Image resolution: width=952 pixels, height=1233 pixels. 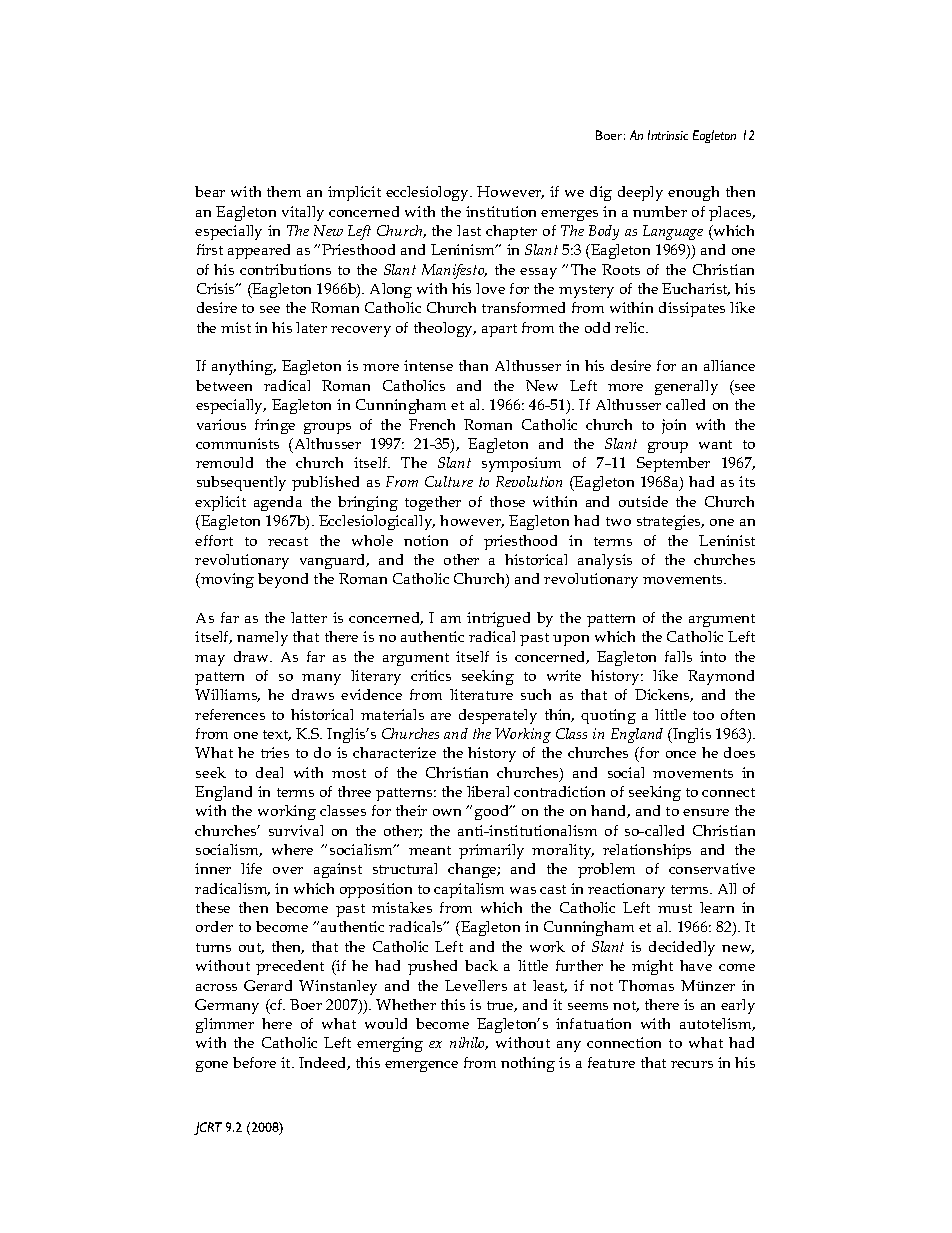 I want to click on outside, so click(x=643, y=501).
